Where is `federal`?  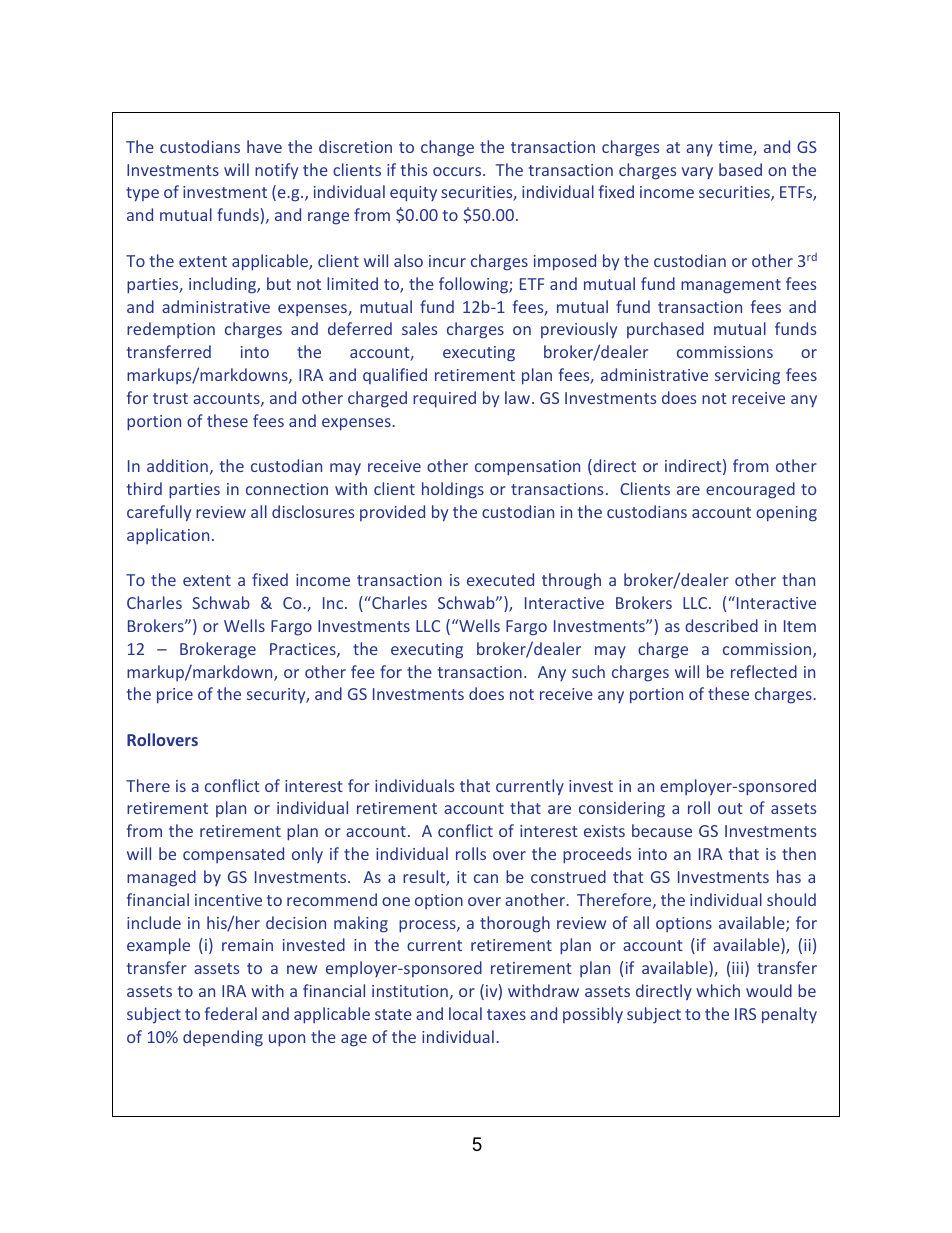 federal is located at coordinates (231, 1013).
